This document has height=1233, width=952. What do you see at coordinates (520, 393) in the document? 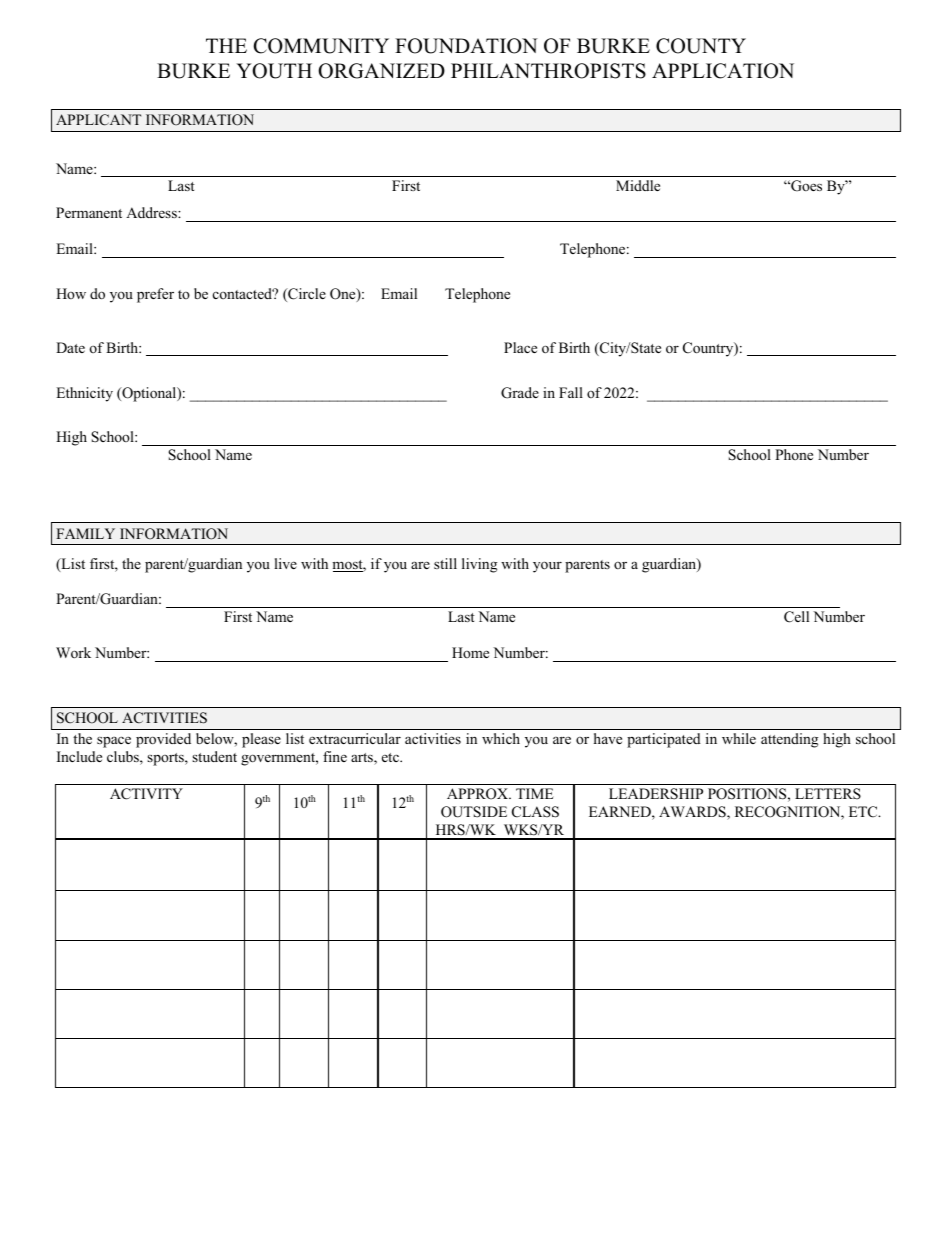
I see `Grade` at bounding box center [520, 393].
